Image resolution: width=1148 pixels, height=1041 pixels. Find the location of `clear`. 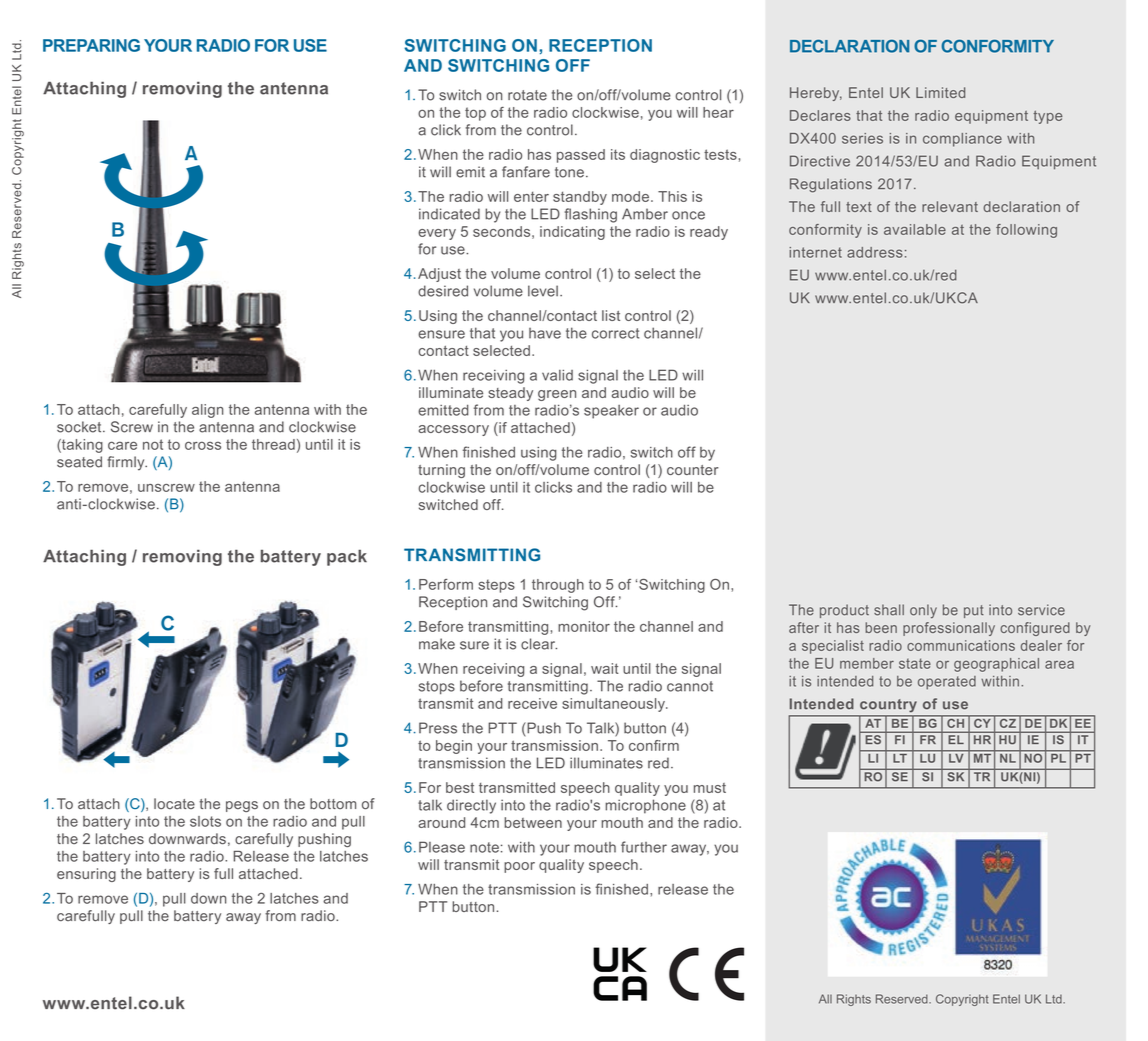

clear is located at coordinates (539, 644).
